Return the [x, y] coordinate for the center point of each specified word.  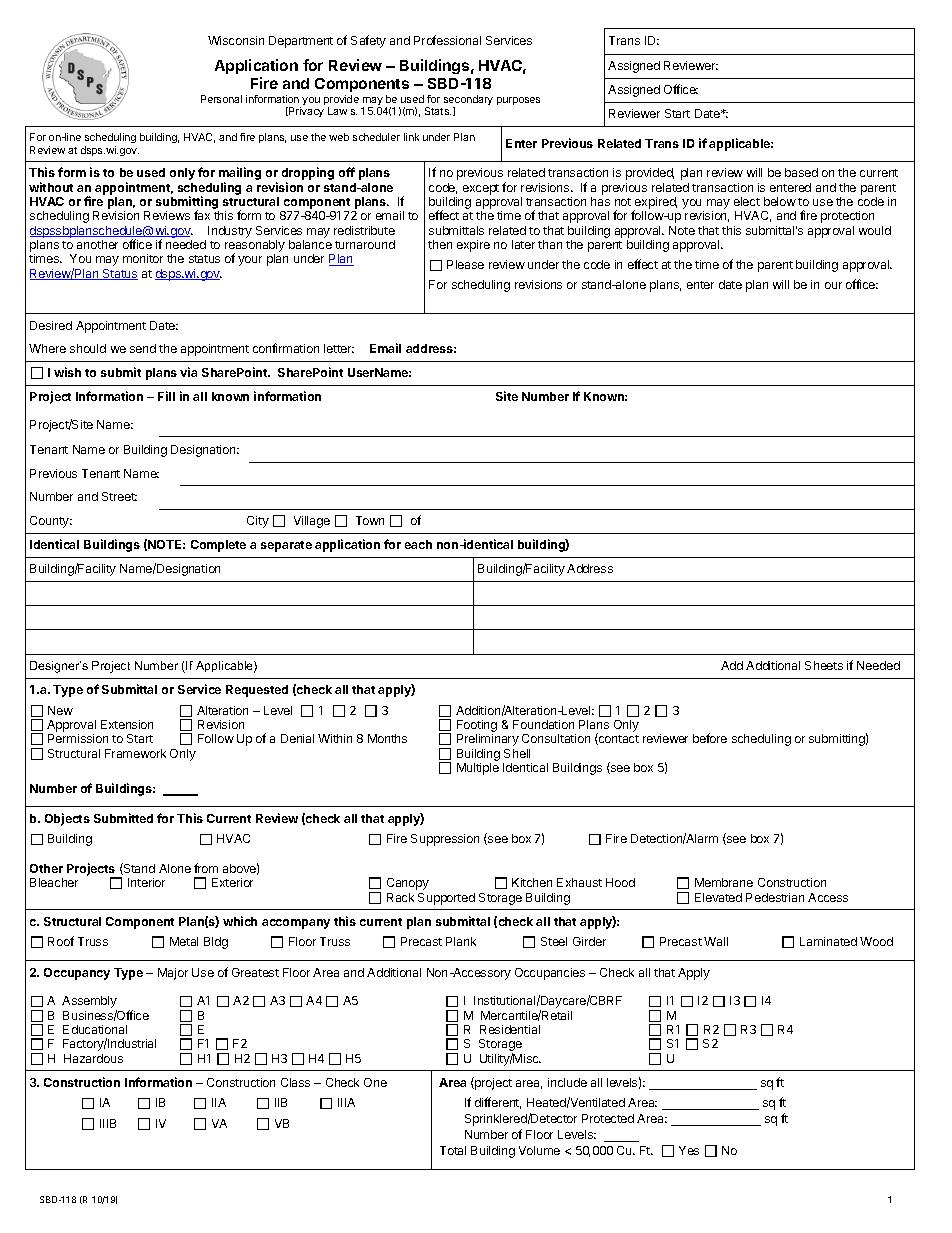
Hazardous [93, 1058]
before [710, 738]
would [875, 230]
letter [339, 348]
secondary [468, 101]
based [801, 172]
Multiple [478, 769]
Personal [221, 99]
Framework [135, 753]
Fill [166, 396]
